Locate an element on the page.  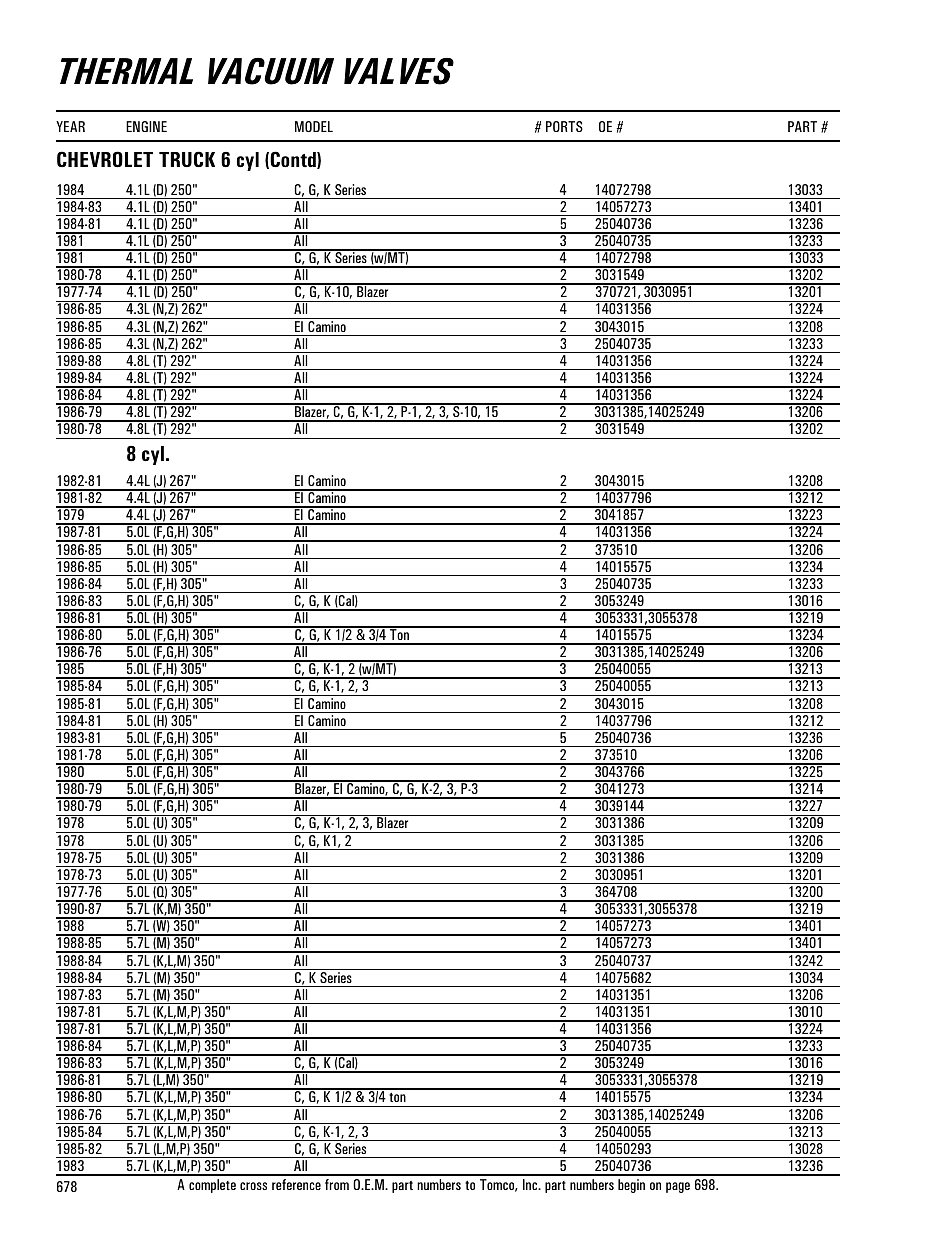
CHEVROLET is located at coordinates (105, 159).
